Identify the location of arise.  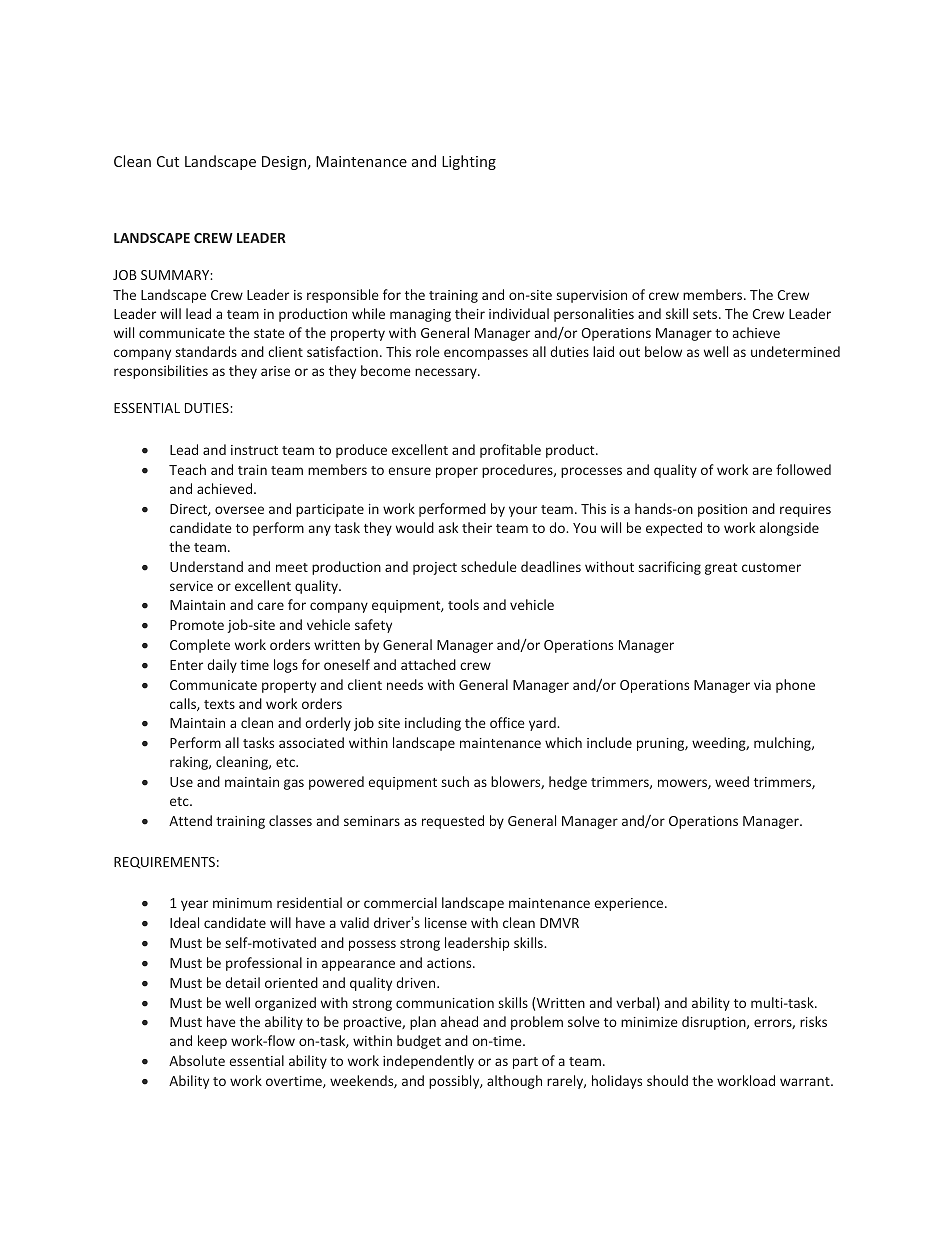
(275, 371).
